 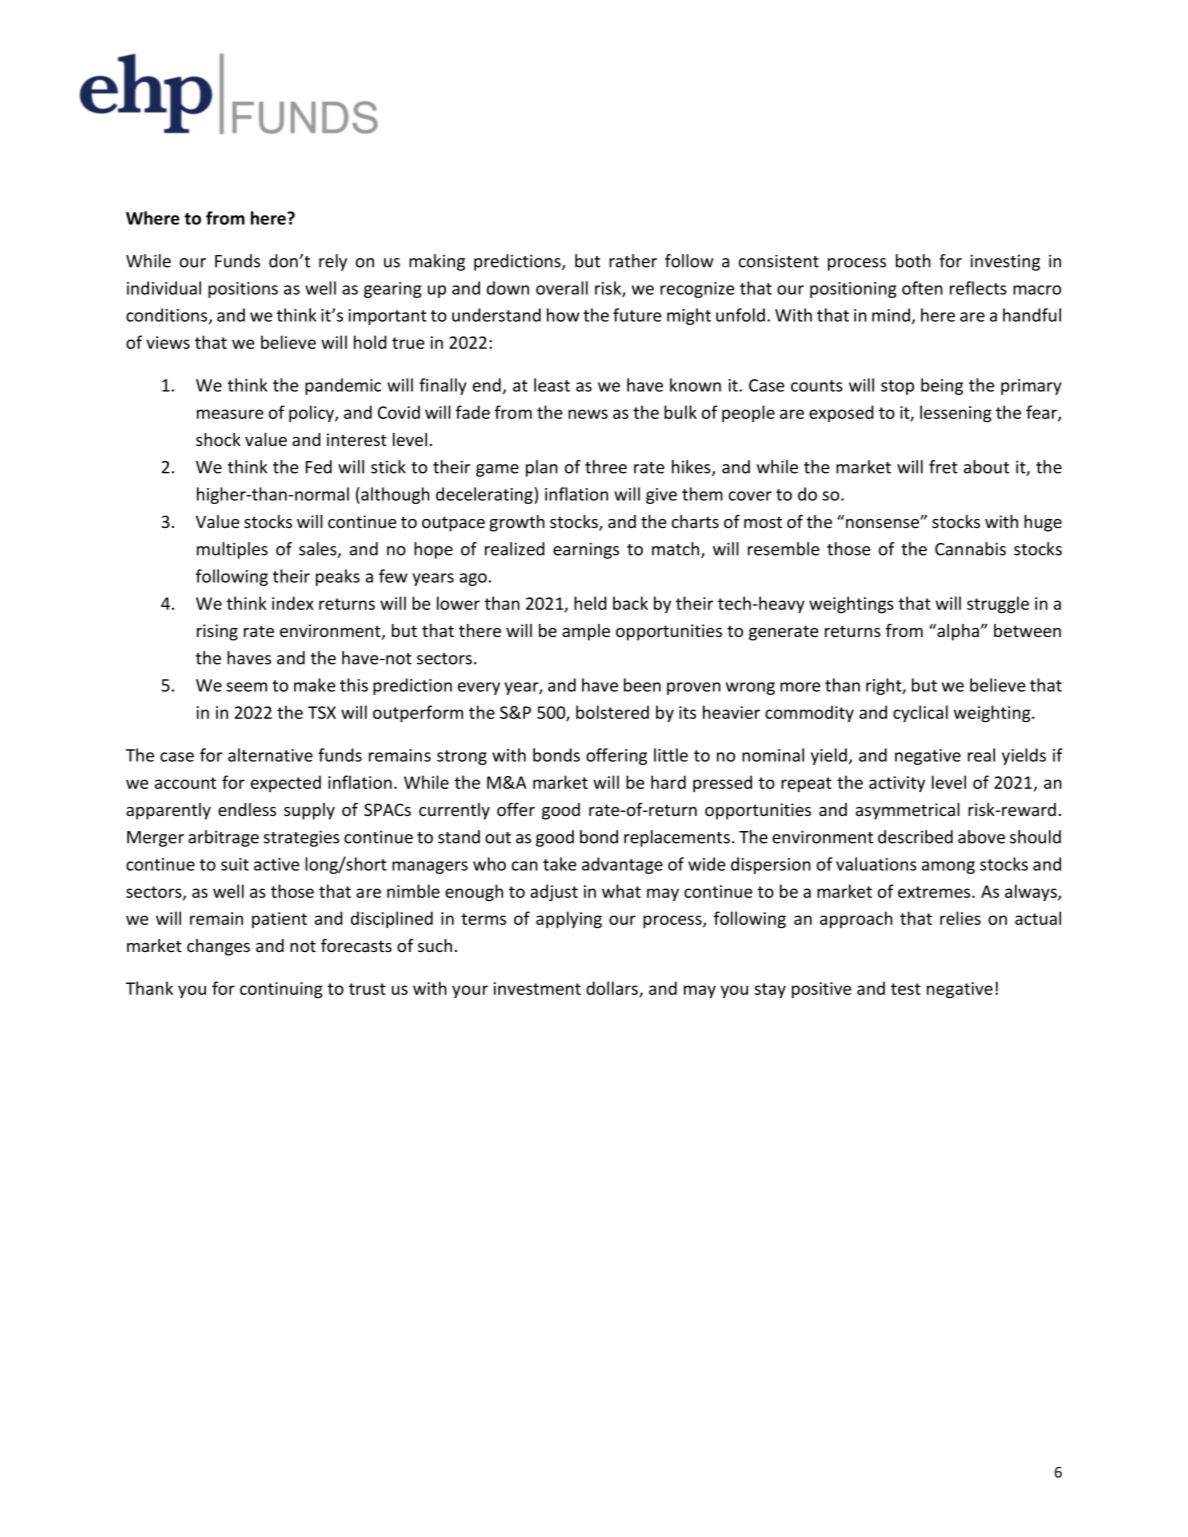 What do you see at coordinates (588, 414) in the screenshot?
I see `news` at bounding box center [588, 414].
